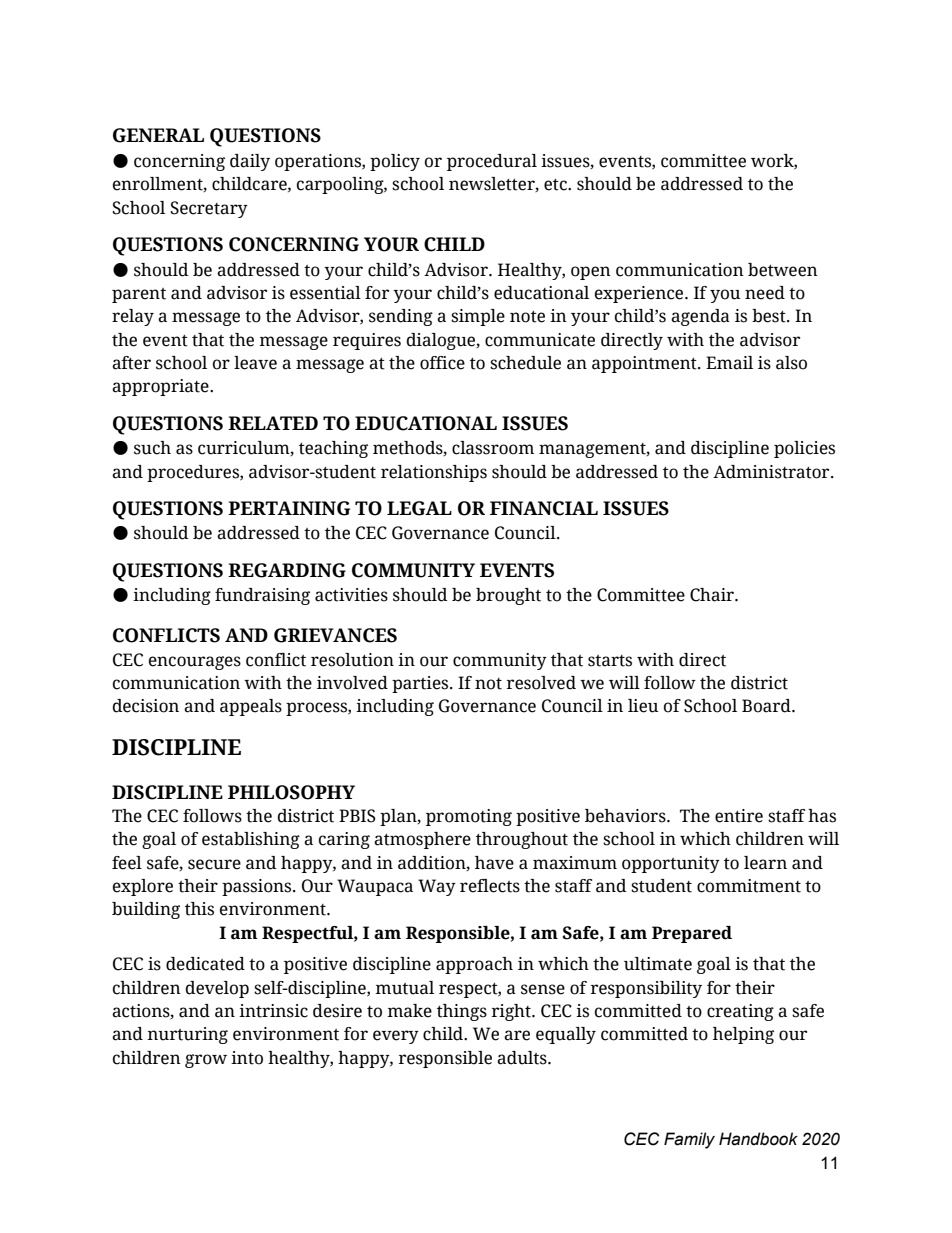  What do you see at coordinates (492, 162) in the image?
I see `procedural` at bounding box center [492, 162].
